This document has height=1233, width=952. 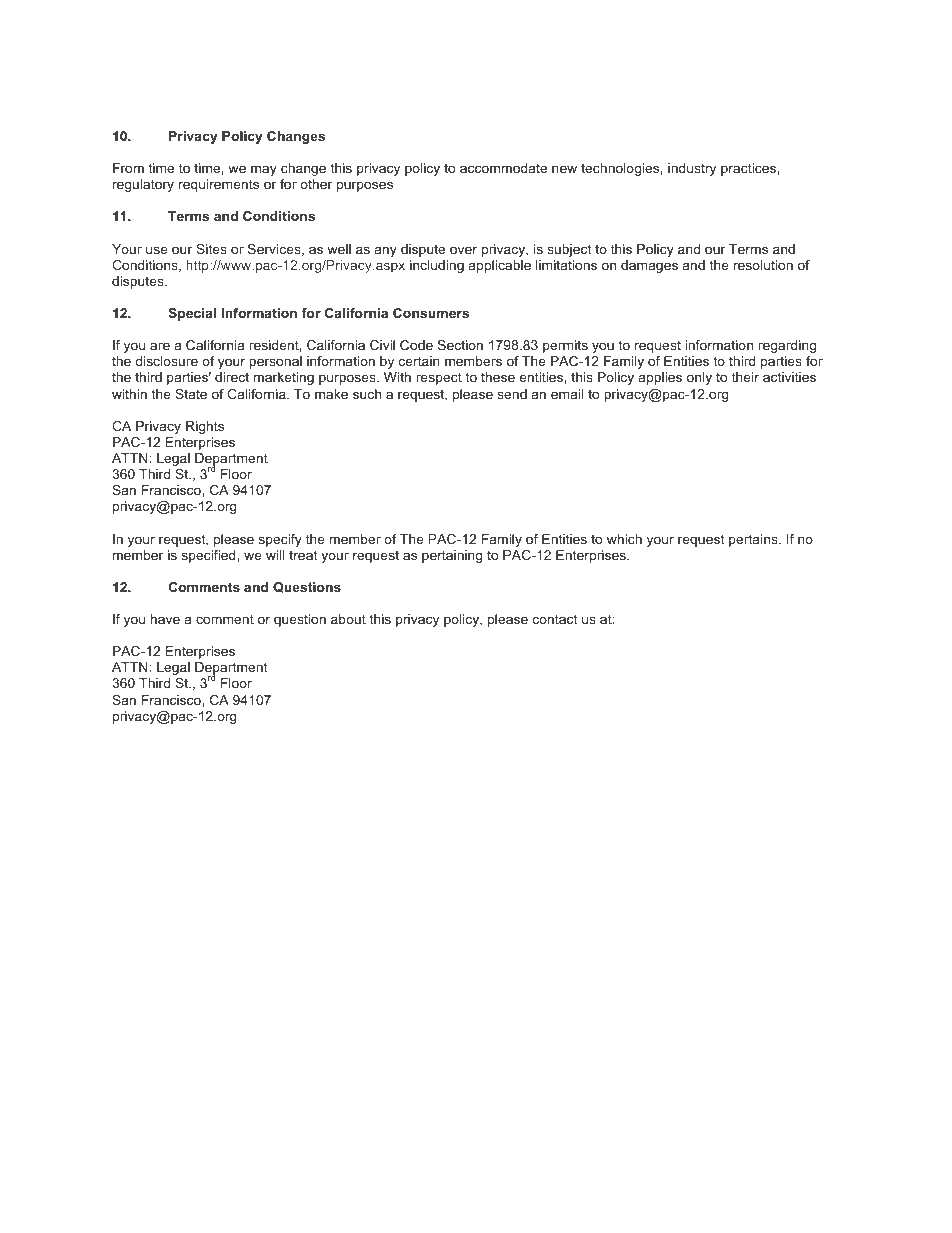 I want to click on have, so click(x=165, y=619).
